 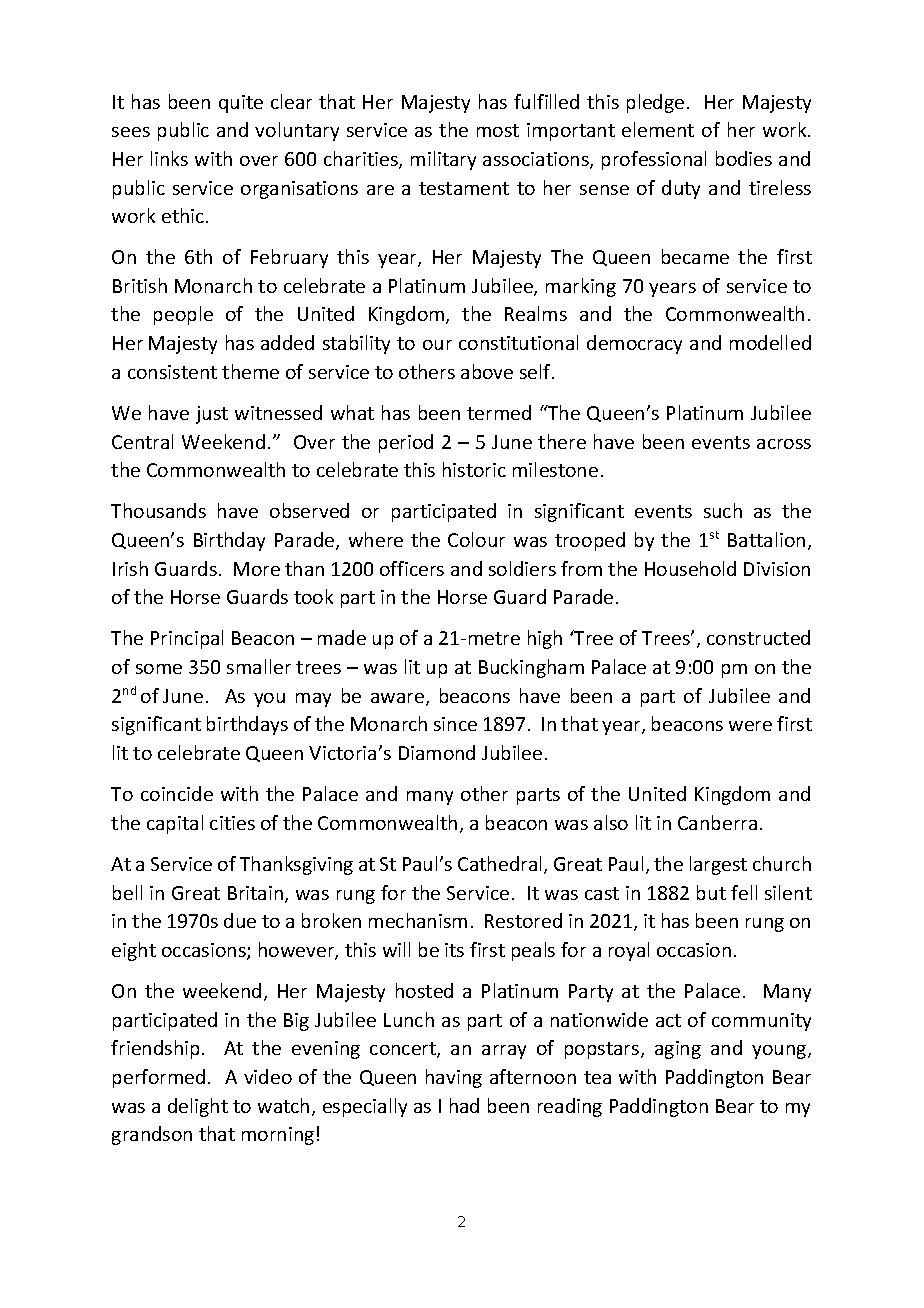 What do you see at coordinates (169, 158) in the page?
I see `links` at bounding box center [169, 158].
